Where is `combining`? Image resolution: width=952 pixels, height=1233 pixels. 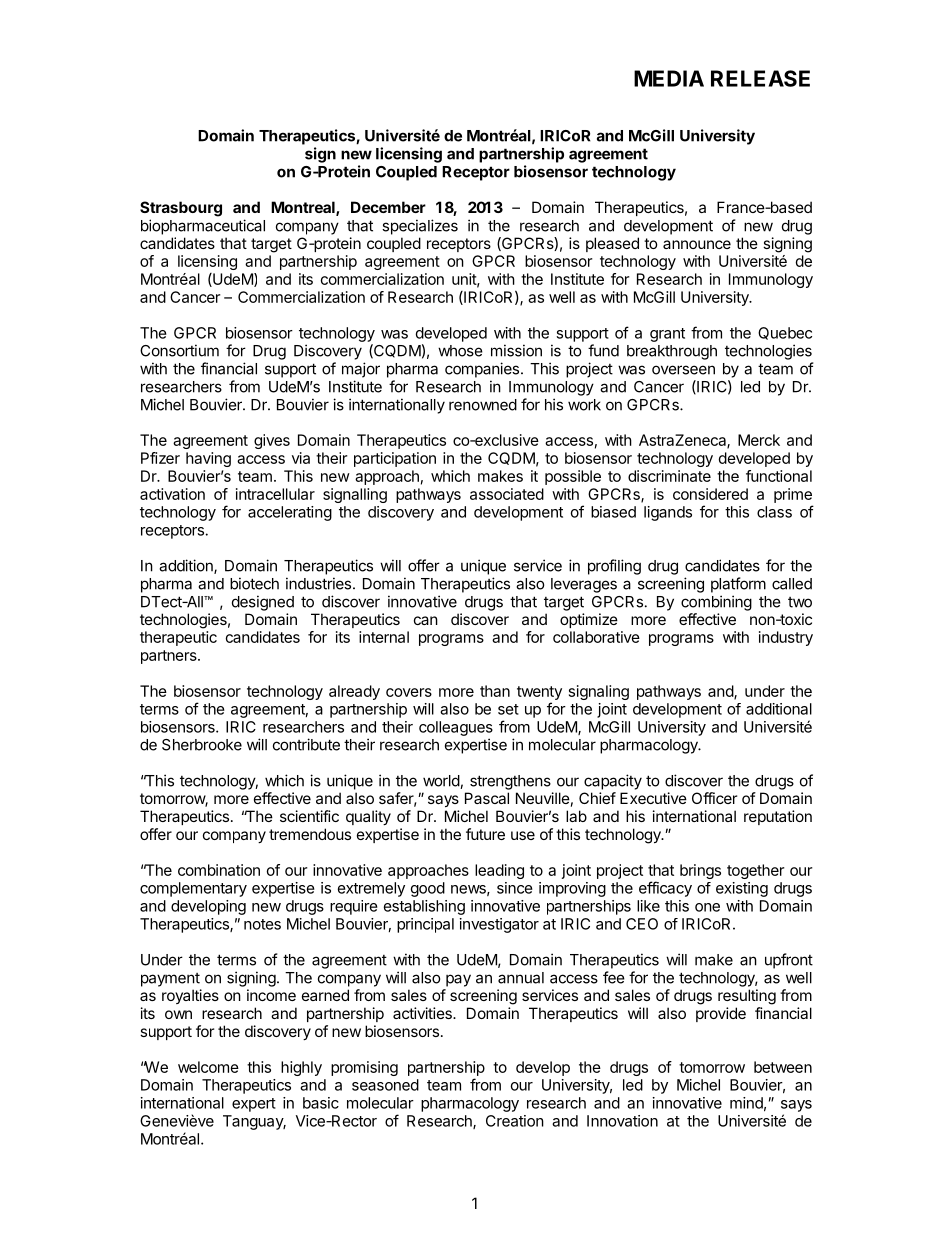 combining is located at coordinates (716, 603).
